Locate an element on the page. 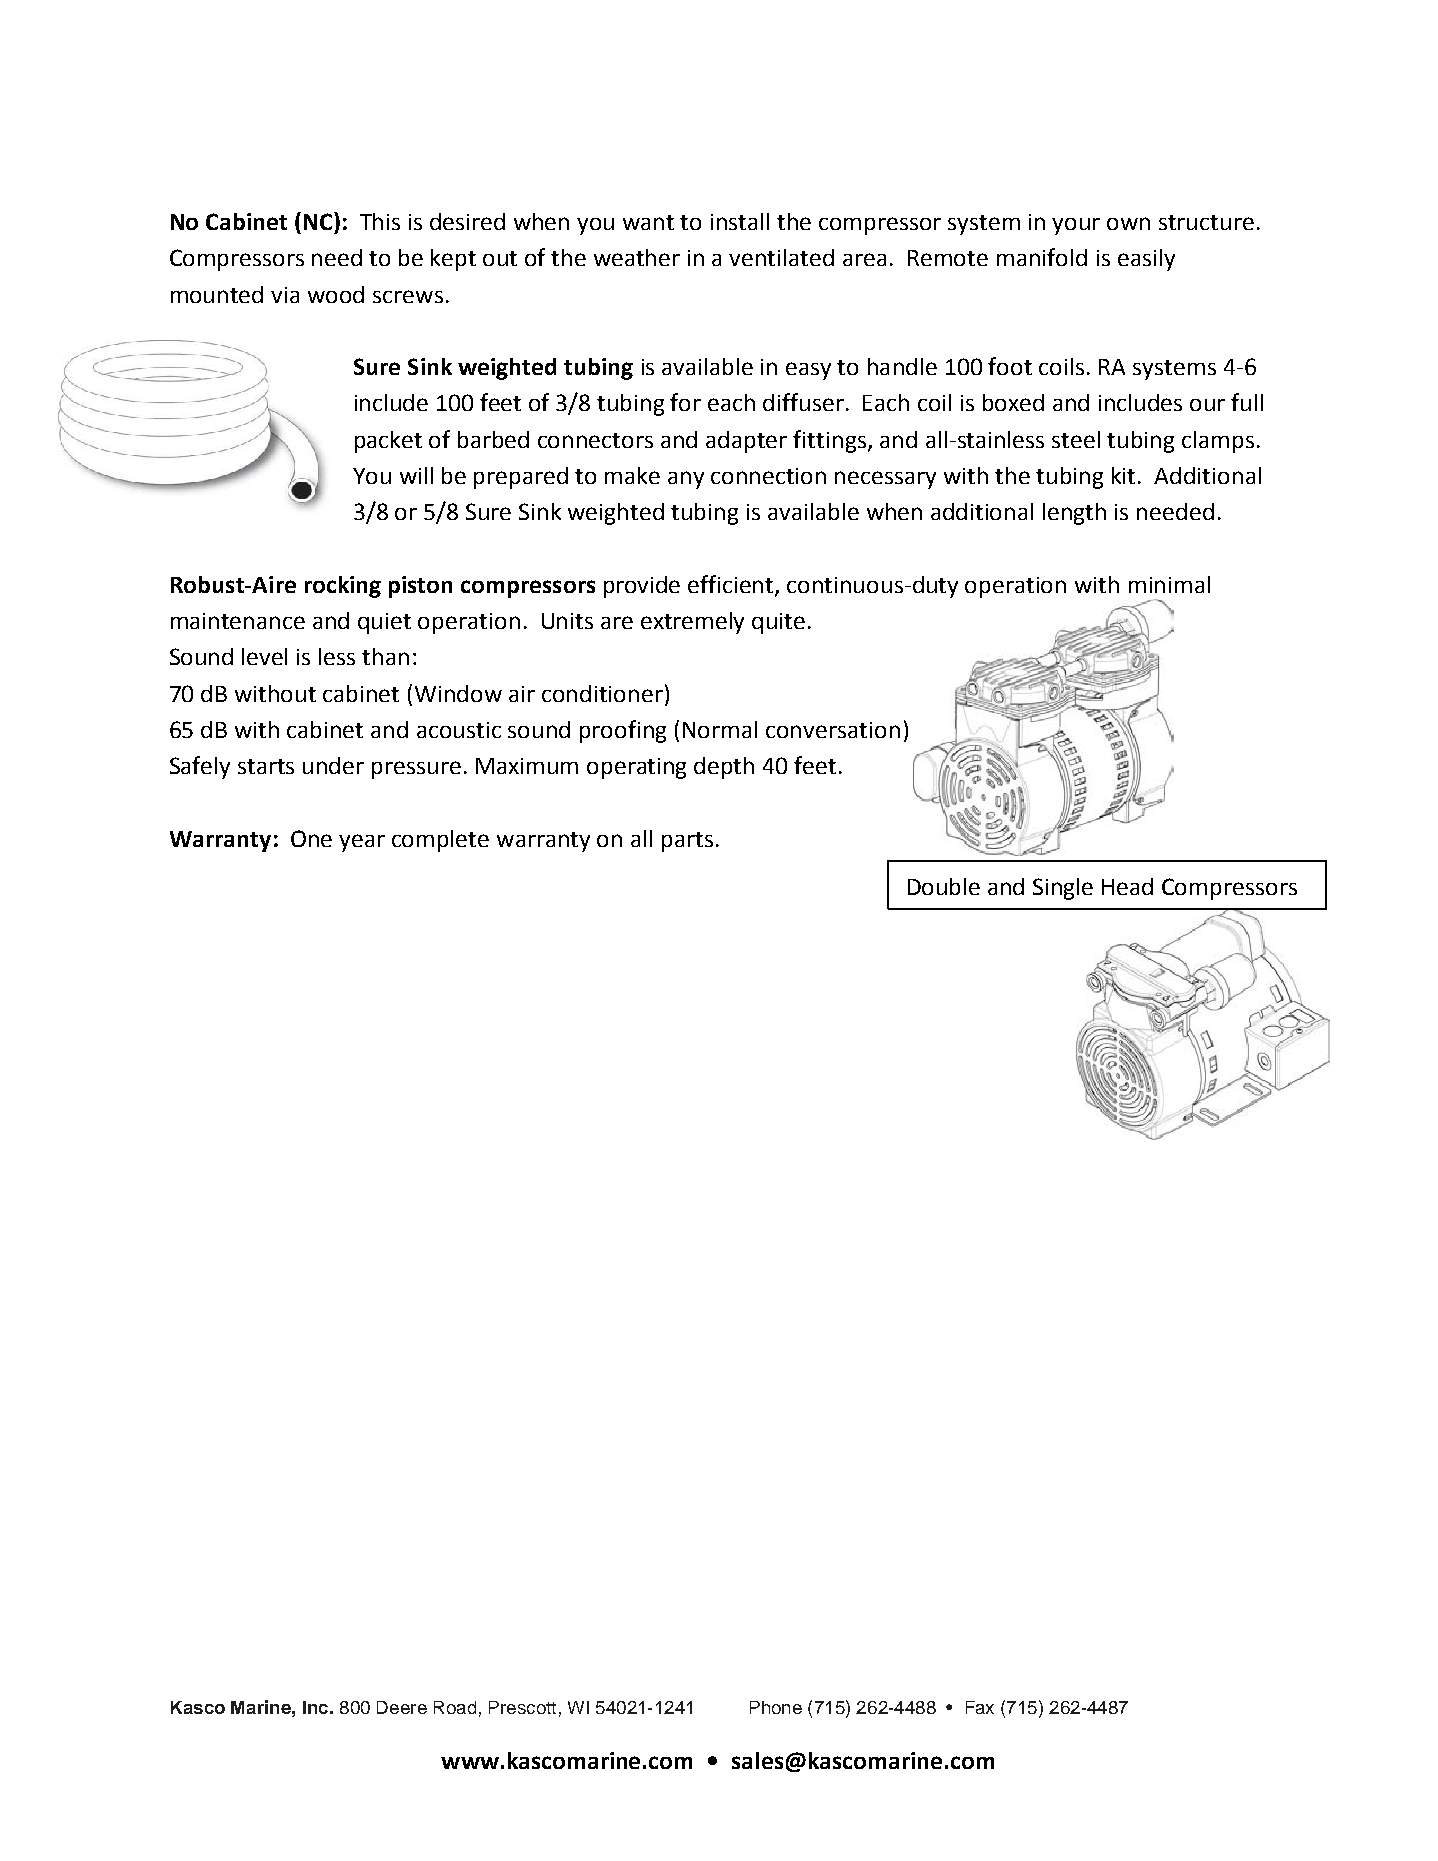 This image has height=1861, width=1438. Head is located at coordinates (1127, 886).
